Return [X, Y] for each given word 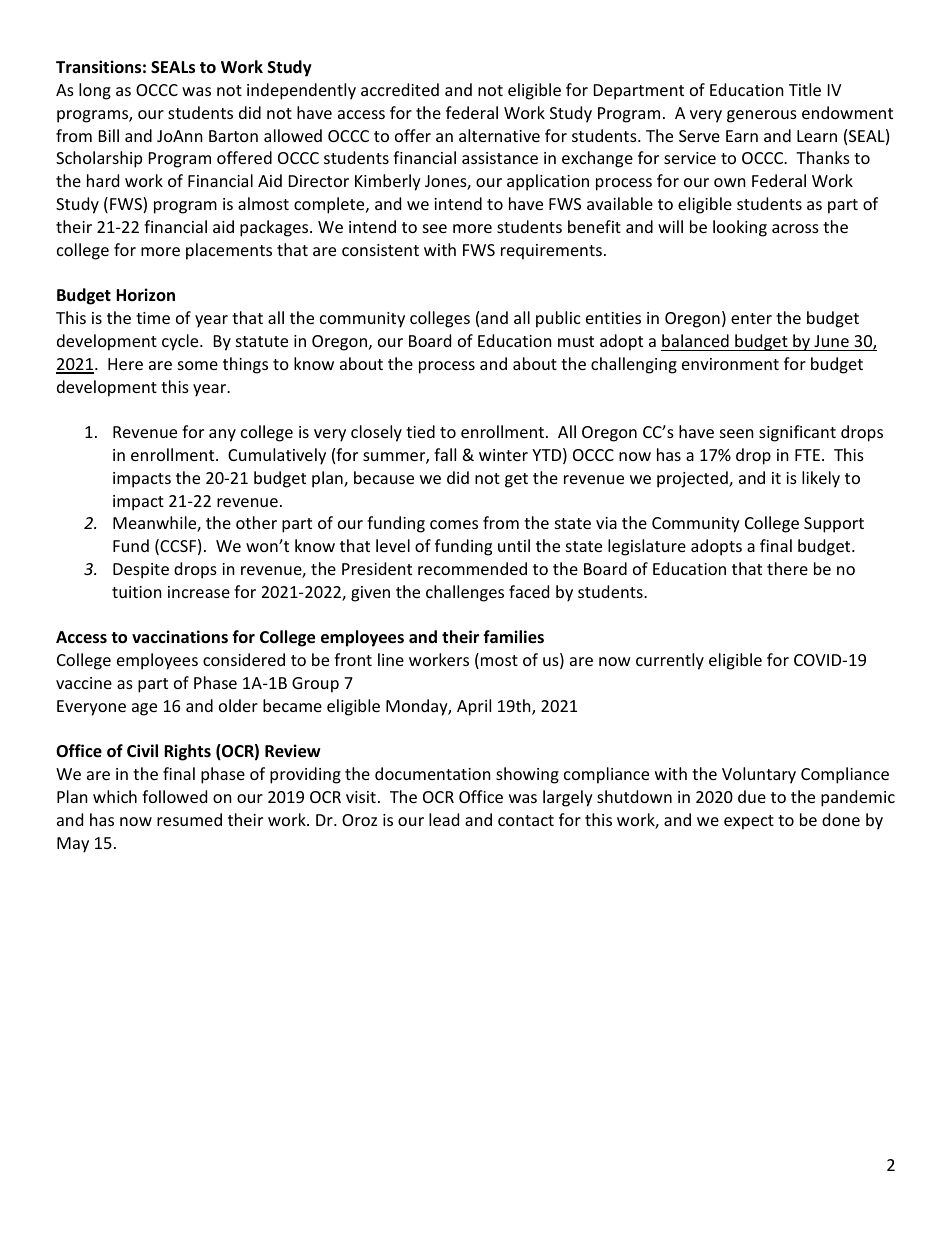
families [513, 637]
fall [445, 454]
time [153, 318]
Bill [109, 135]
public [558, 319]
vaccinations [180, 637]
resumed [189, 819]
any [222, 435]
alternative [499, 135]
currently [670, 661]
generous [762, 116]
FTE [807, 455]
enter [751, 318]
